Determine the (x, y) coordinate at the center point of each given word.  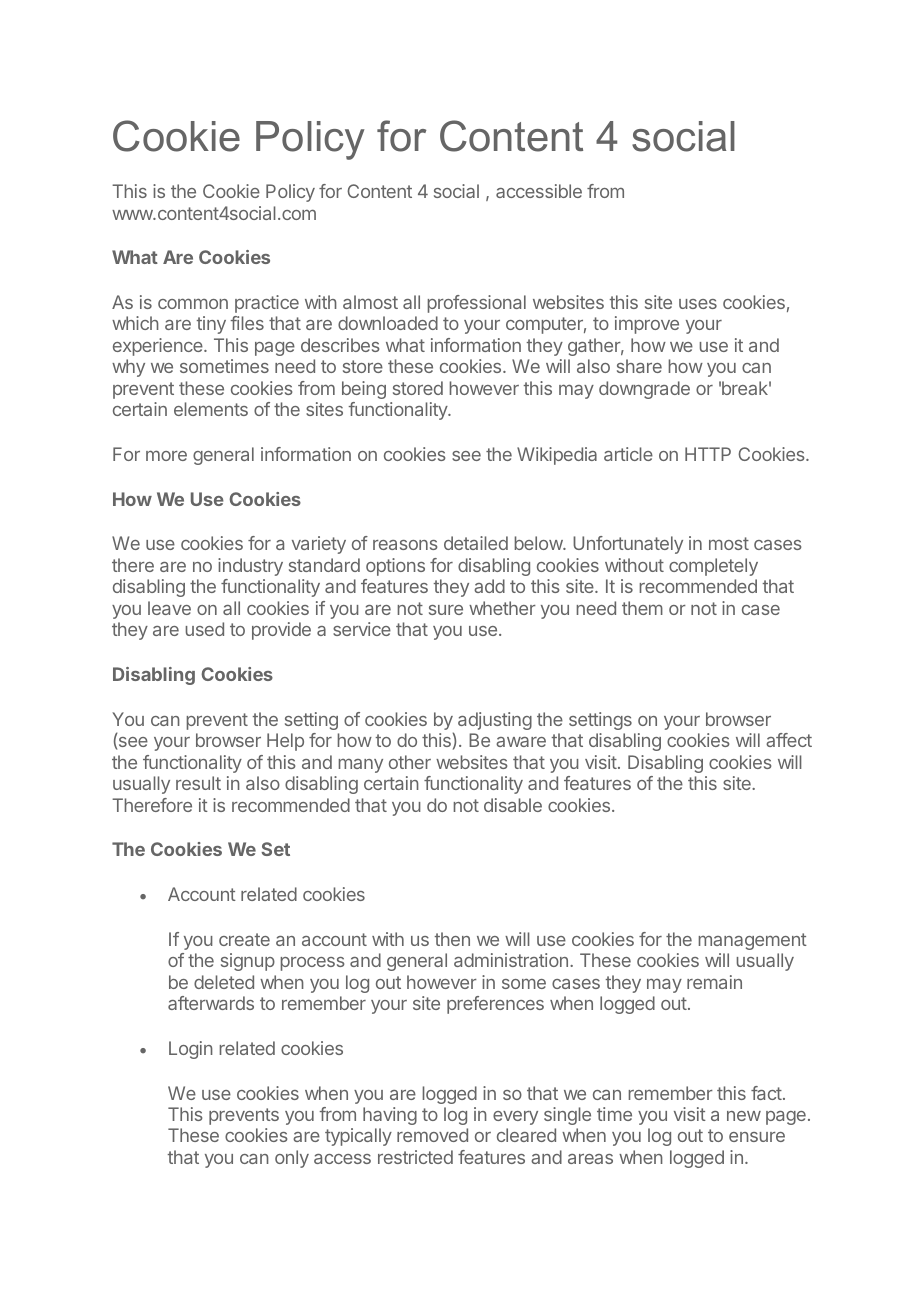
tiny (211, 325)
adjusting (495, 721)
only (292, 1159)
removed (432, 1135)
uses (698, 304)
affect (789, 740)
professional (477, 304)
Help (285, 742)
